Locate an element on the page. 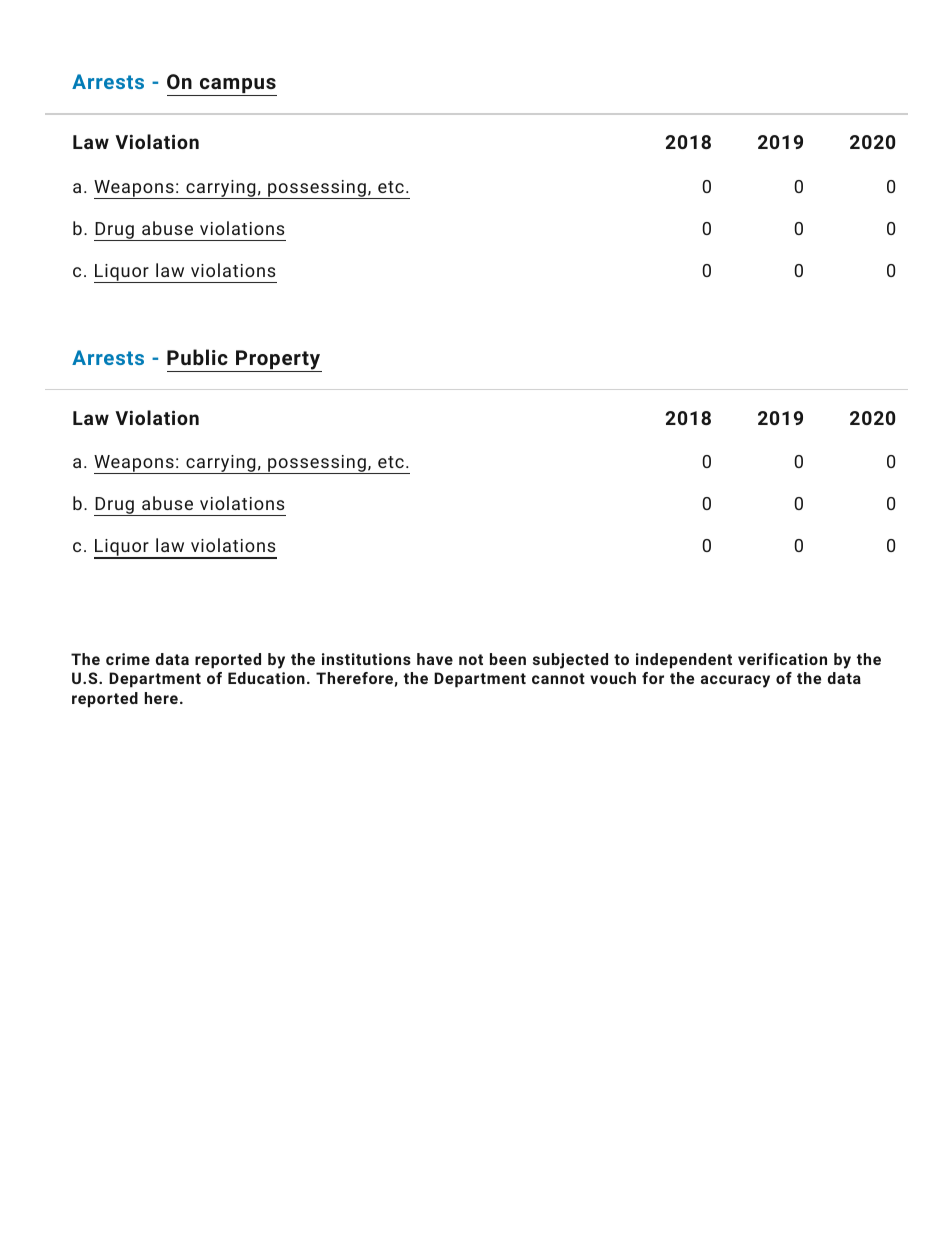  have is located at coordinates (435, 659).
